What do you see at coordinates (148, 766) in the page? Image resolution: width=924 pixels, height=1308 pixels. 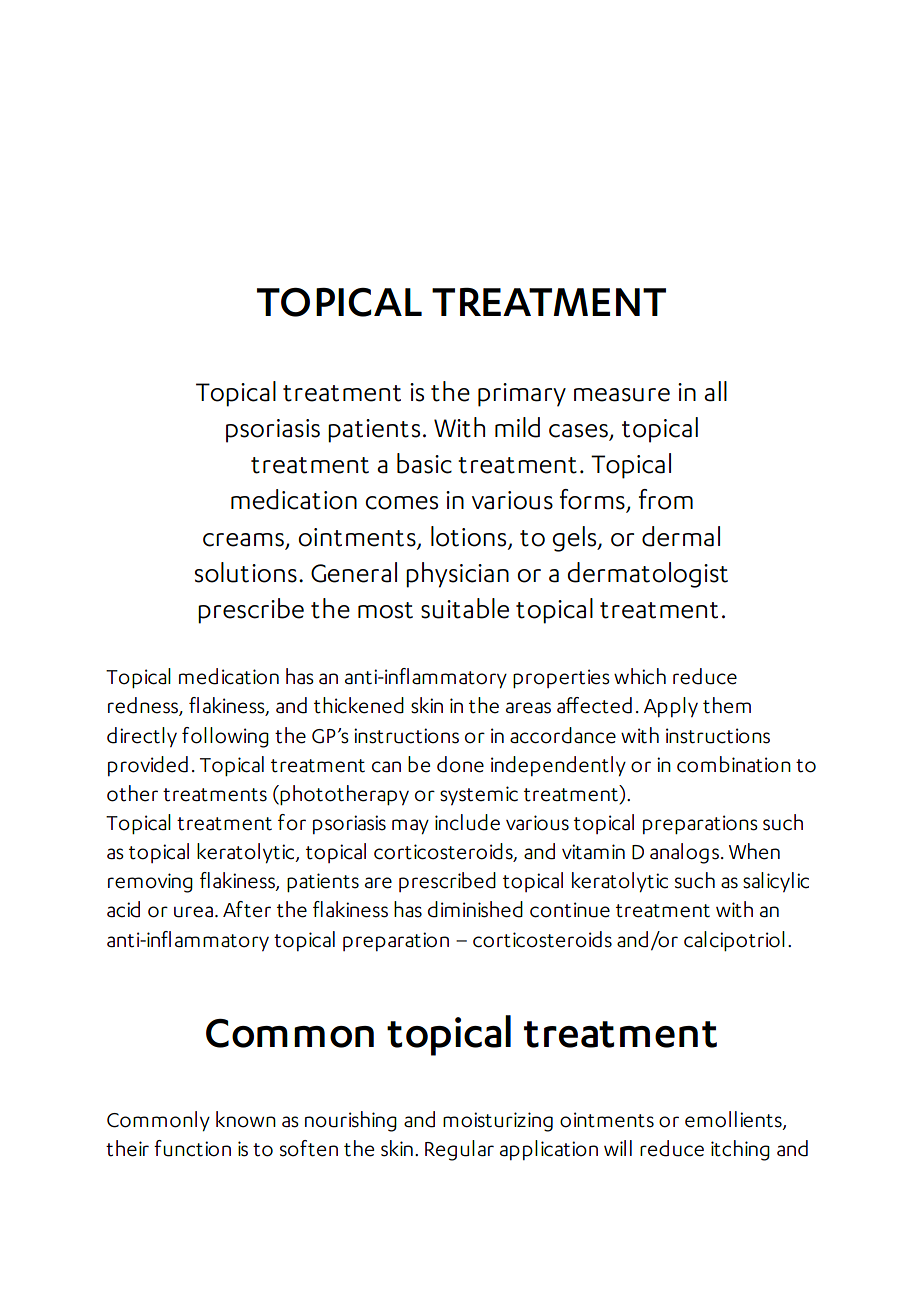 I see `provided` at bounding box center [148, 766].
